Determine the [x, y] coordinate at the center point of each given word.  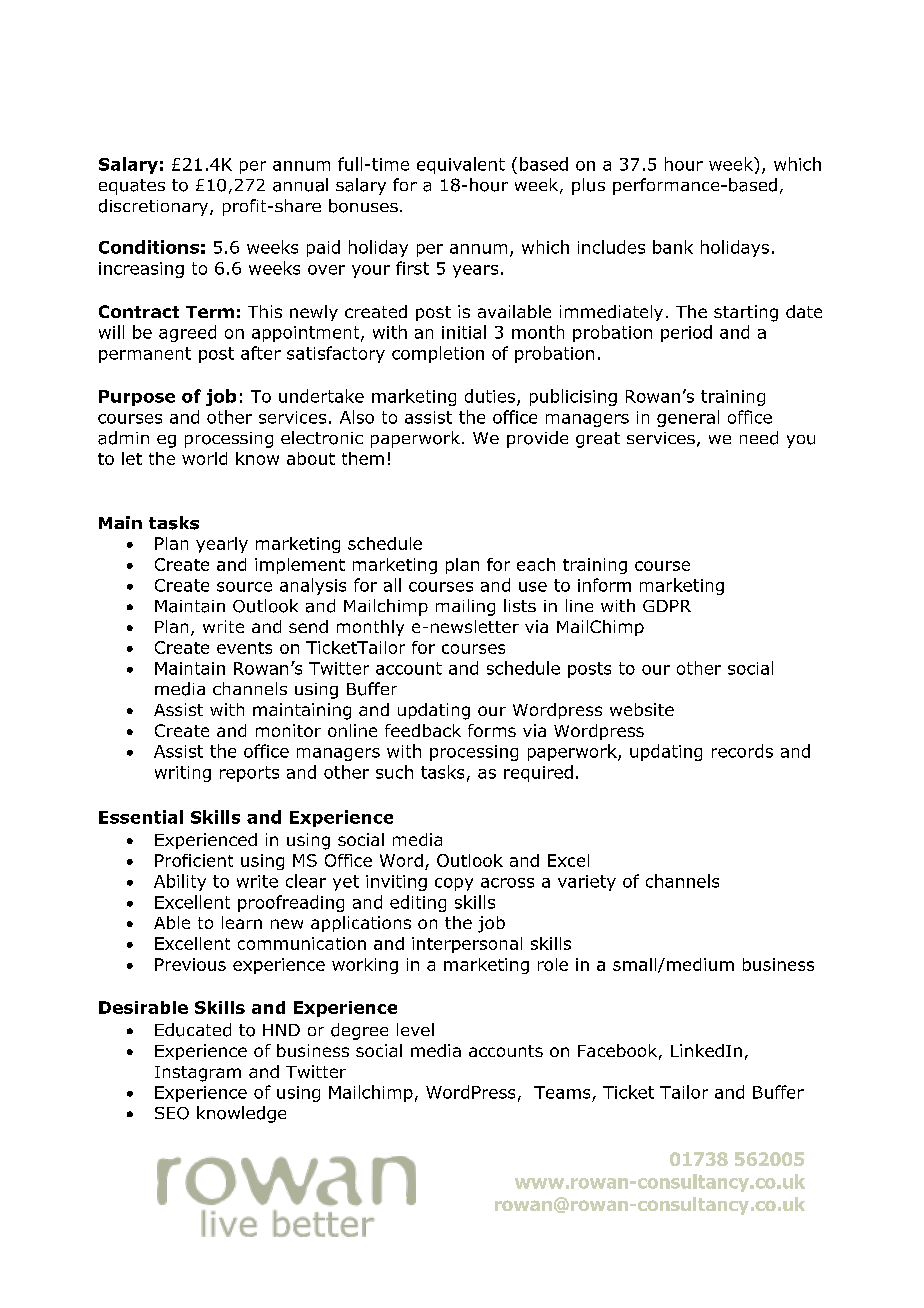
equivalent [461, 165]
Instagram [198, 1074]
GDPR [667, 606]
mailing [465, 607]
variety [587, 883]
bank [673, 247]
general [688, 418]
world [204, 458]
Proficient [194, 860]
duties [491, 397]
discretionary [155, 207]
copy [454, 884]
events [244, 648]
